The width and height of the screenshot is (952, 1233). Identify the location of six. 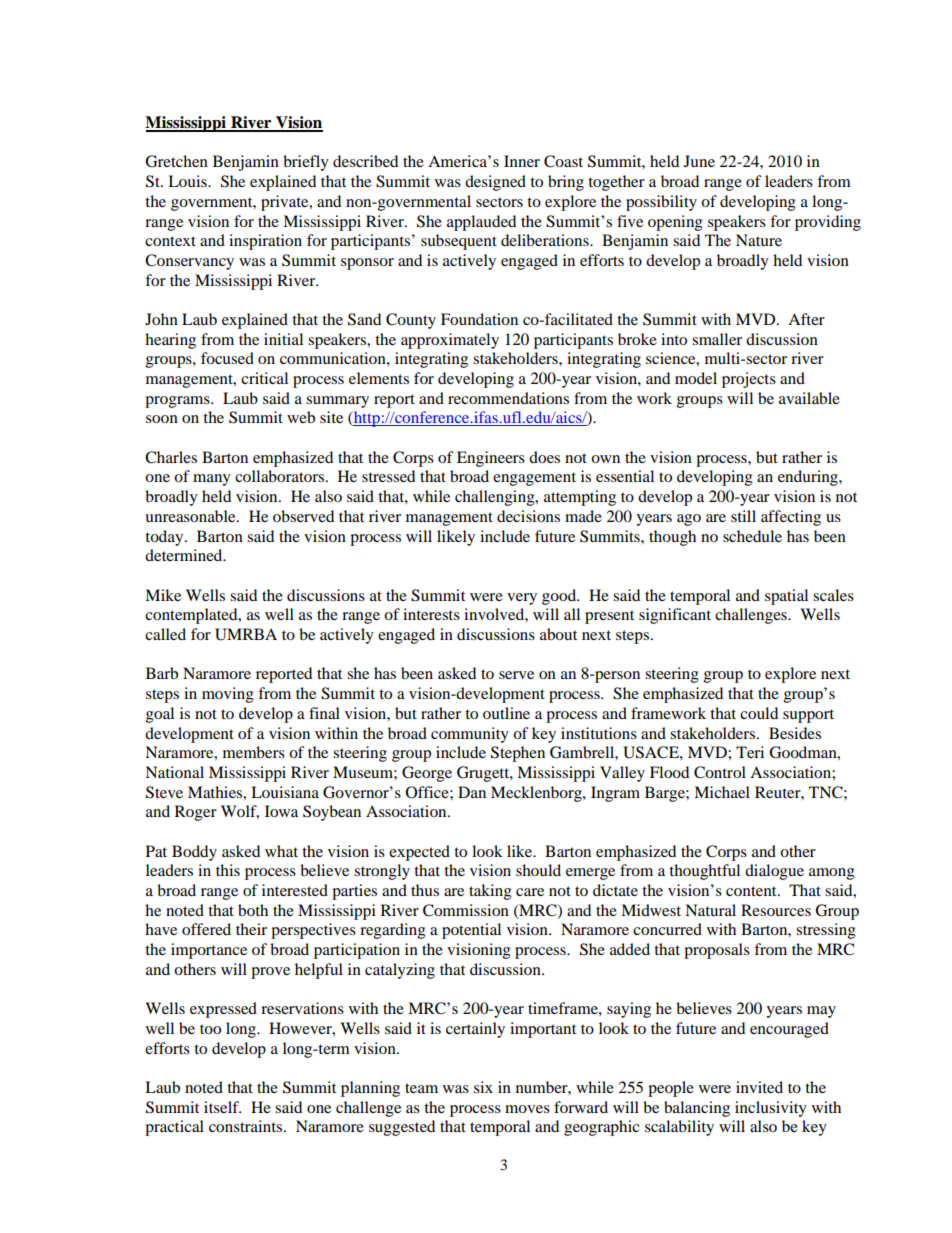
(483, 1087).
